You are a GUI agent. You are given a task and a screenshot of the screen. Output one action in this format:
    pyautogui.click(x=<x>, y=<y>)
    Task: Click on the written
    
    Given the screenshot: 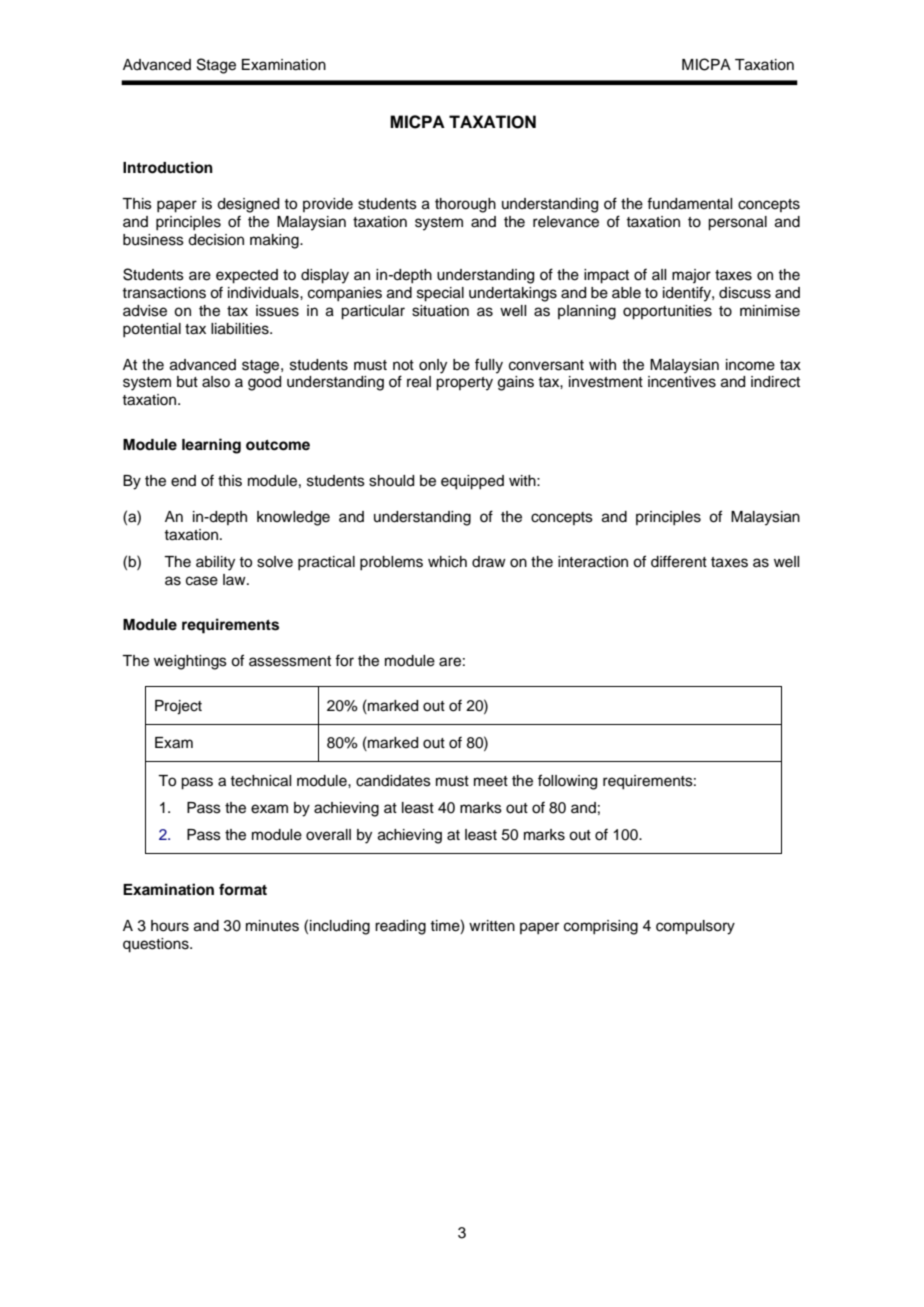 What is the action you would take?
    pyautogui.click(x=492, y=926)
